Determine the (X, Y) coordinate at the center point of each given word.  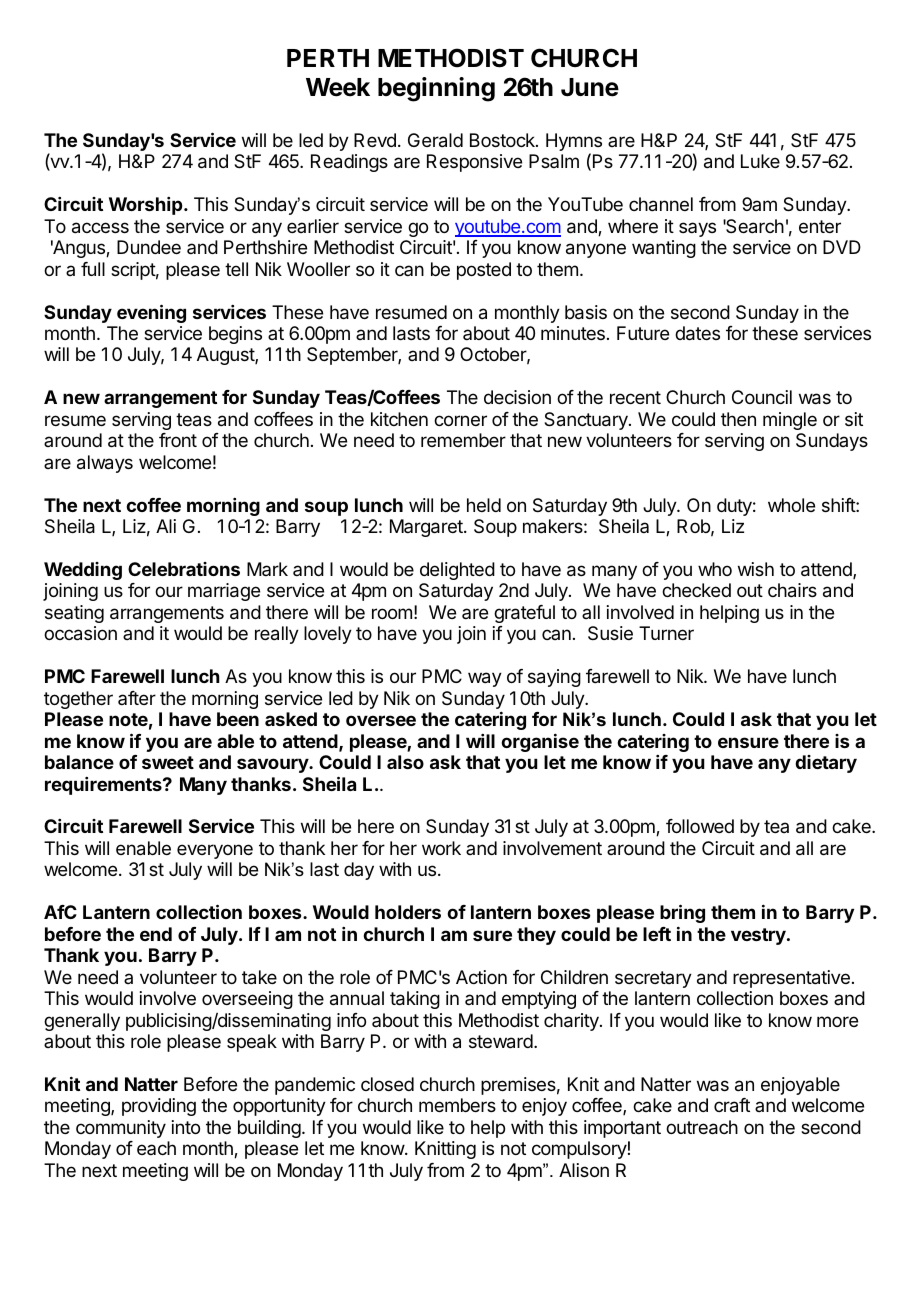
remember (463, 440)
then (738, 419)
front (178, 440)
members (457, 1105)
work (441, 848)
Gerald (435, 140)
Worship (147, 206)
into (186, 1127)
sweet (168, 762)
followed (700, 826)
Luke (760, 161)
